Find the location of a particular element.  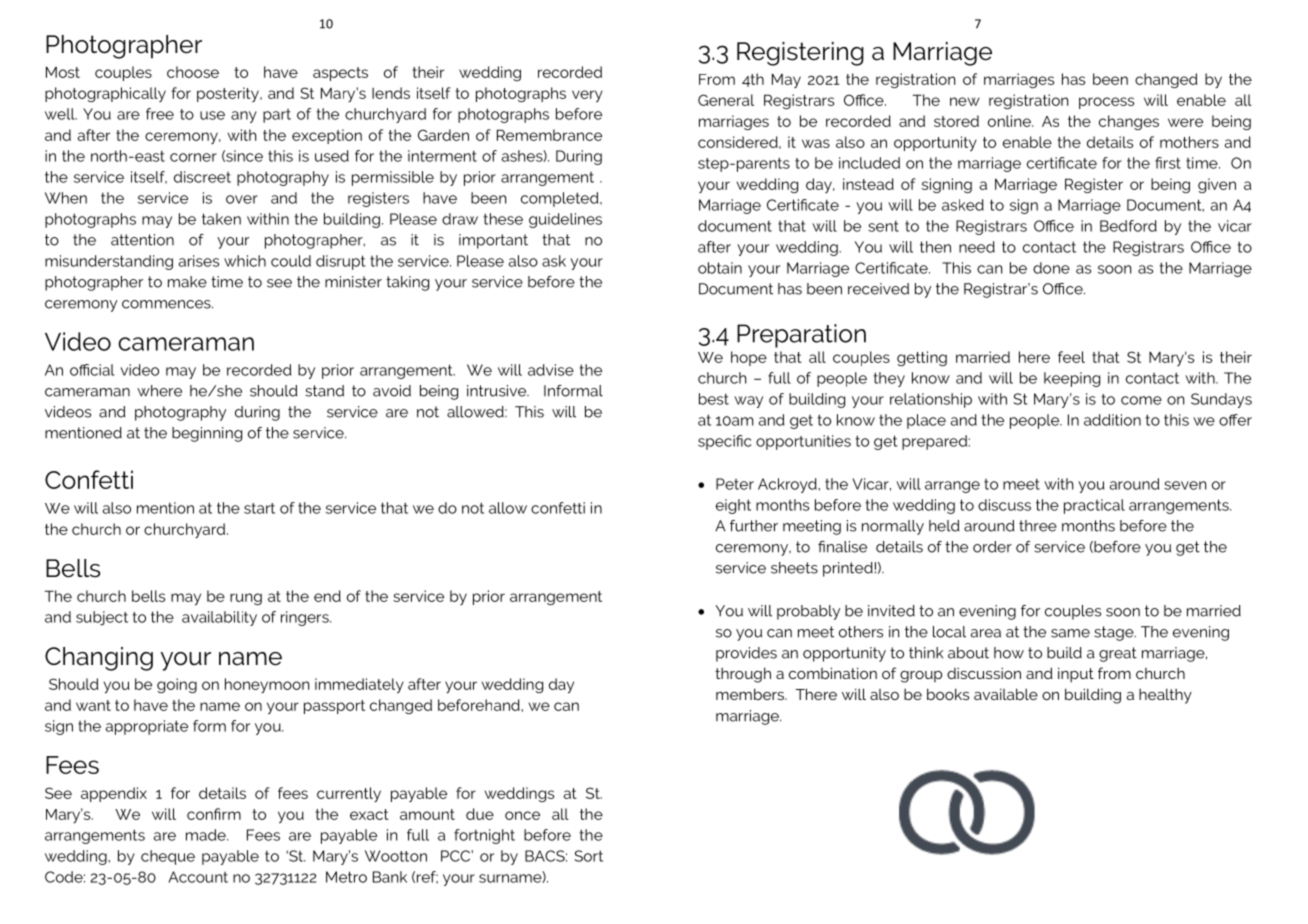

official is located at coordinates (92, 370).
